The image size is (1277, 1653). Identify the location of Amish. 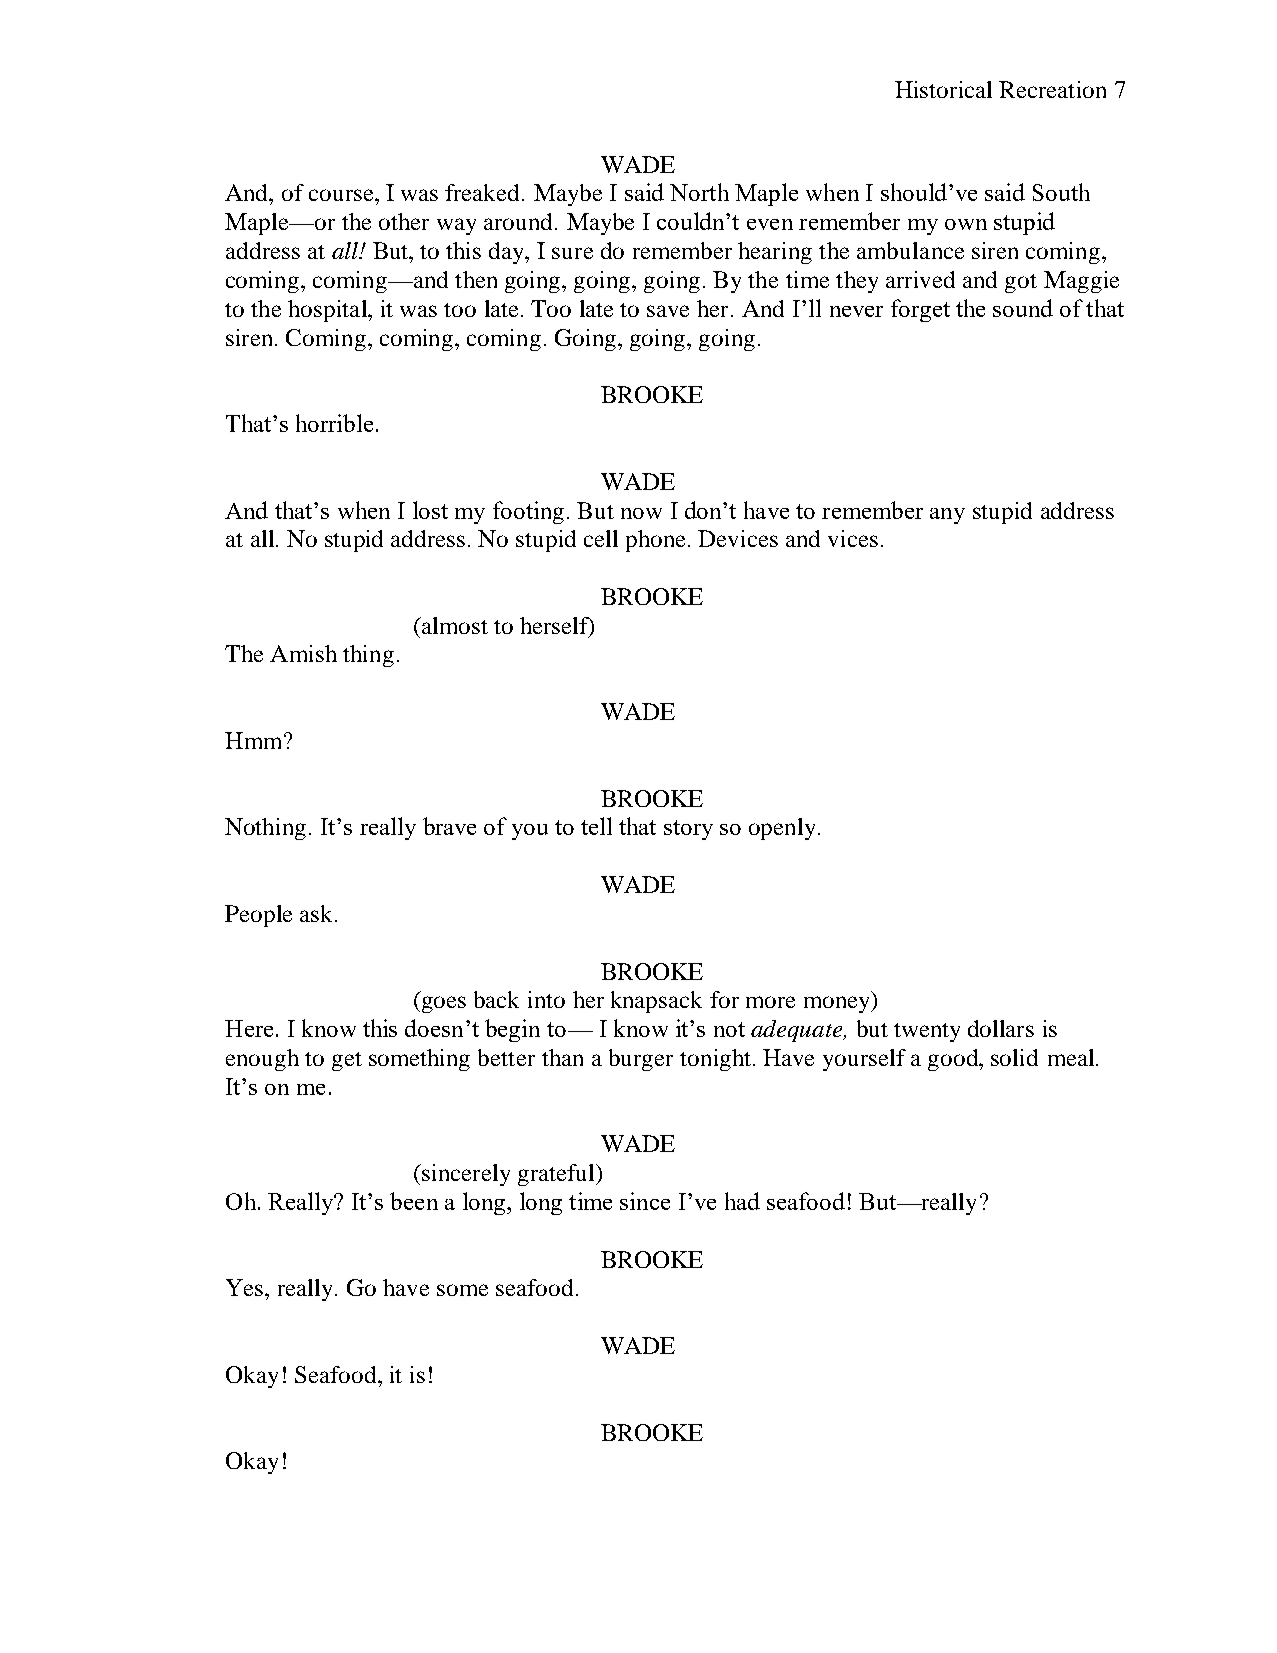
(303, 653).
